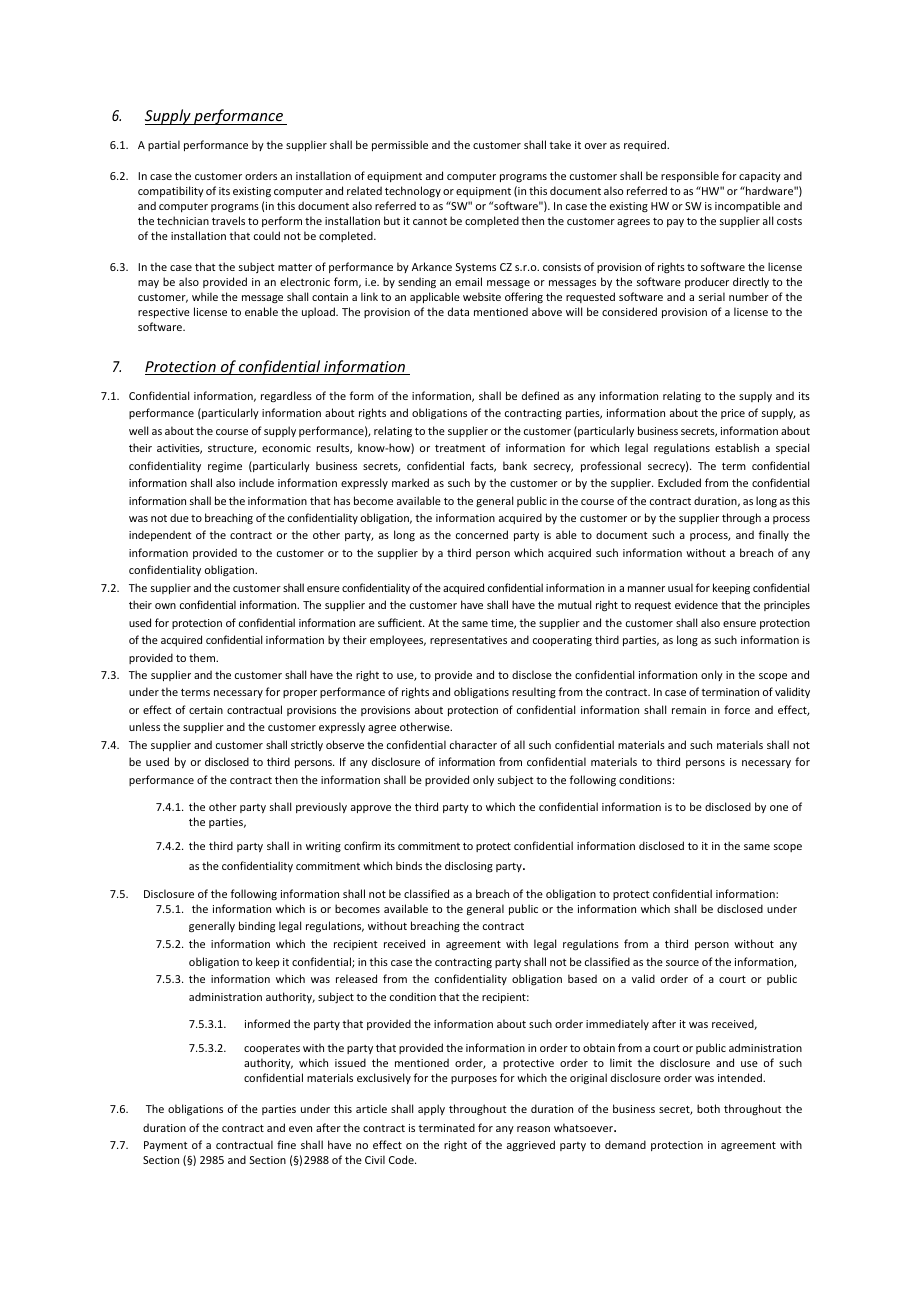 The width and height of the screenshot is (924, 1308). I want to click on both, so click(708, 1108).
